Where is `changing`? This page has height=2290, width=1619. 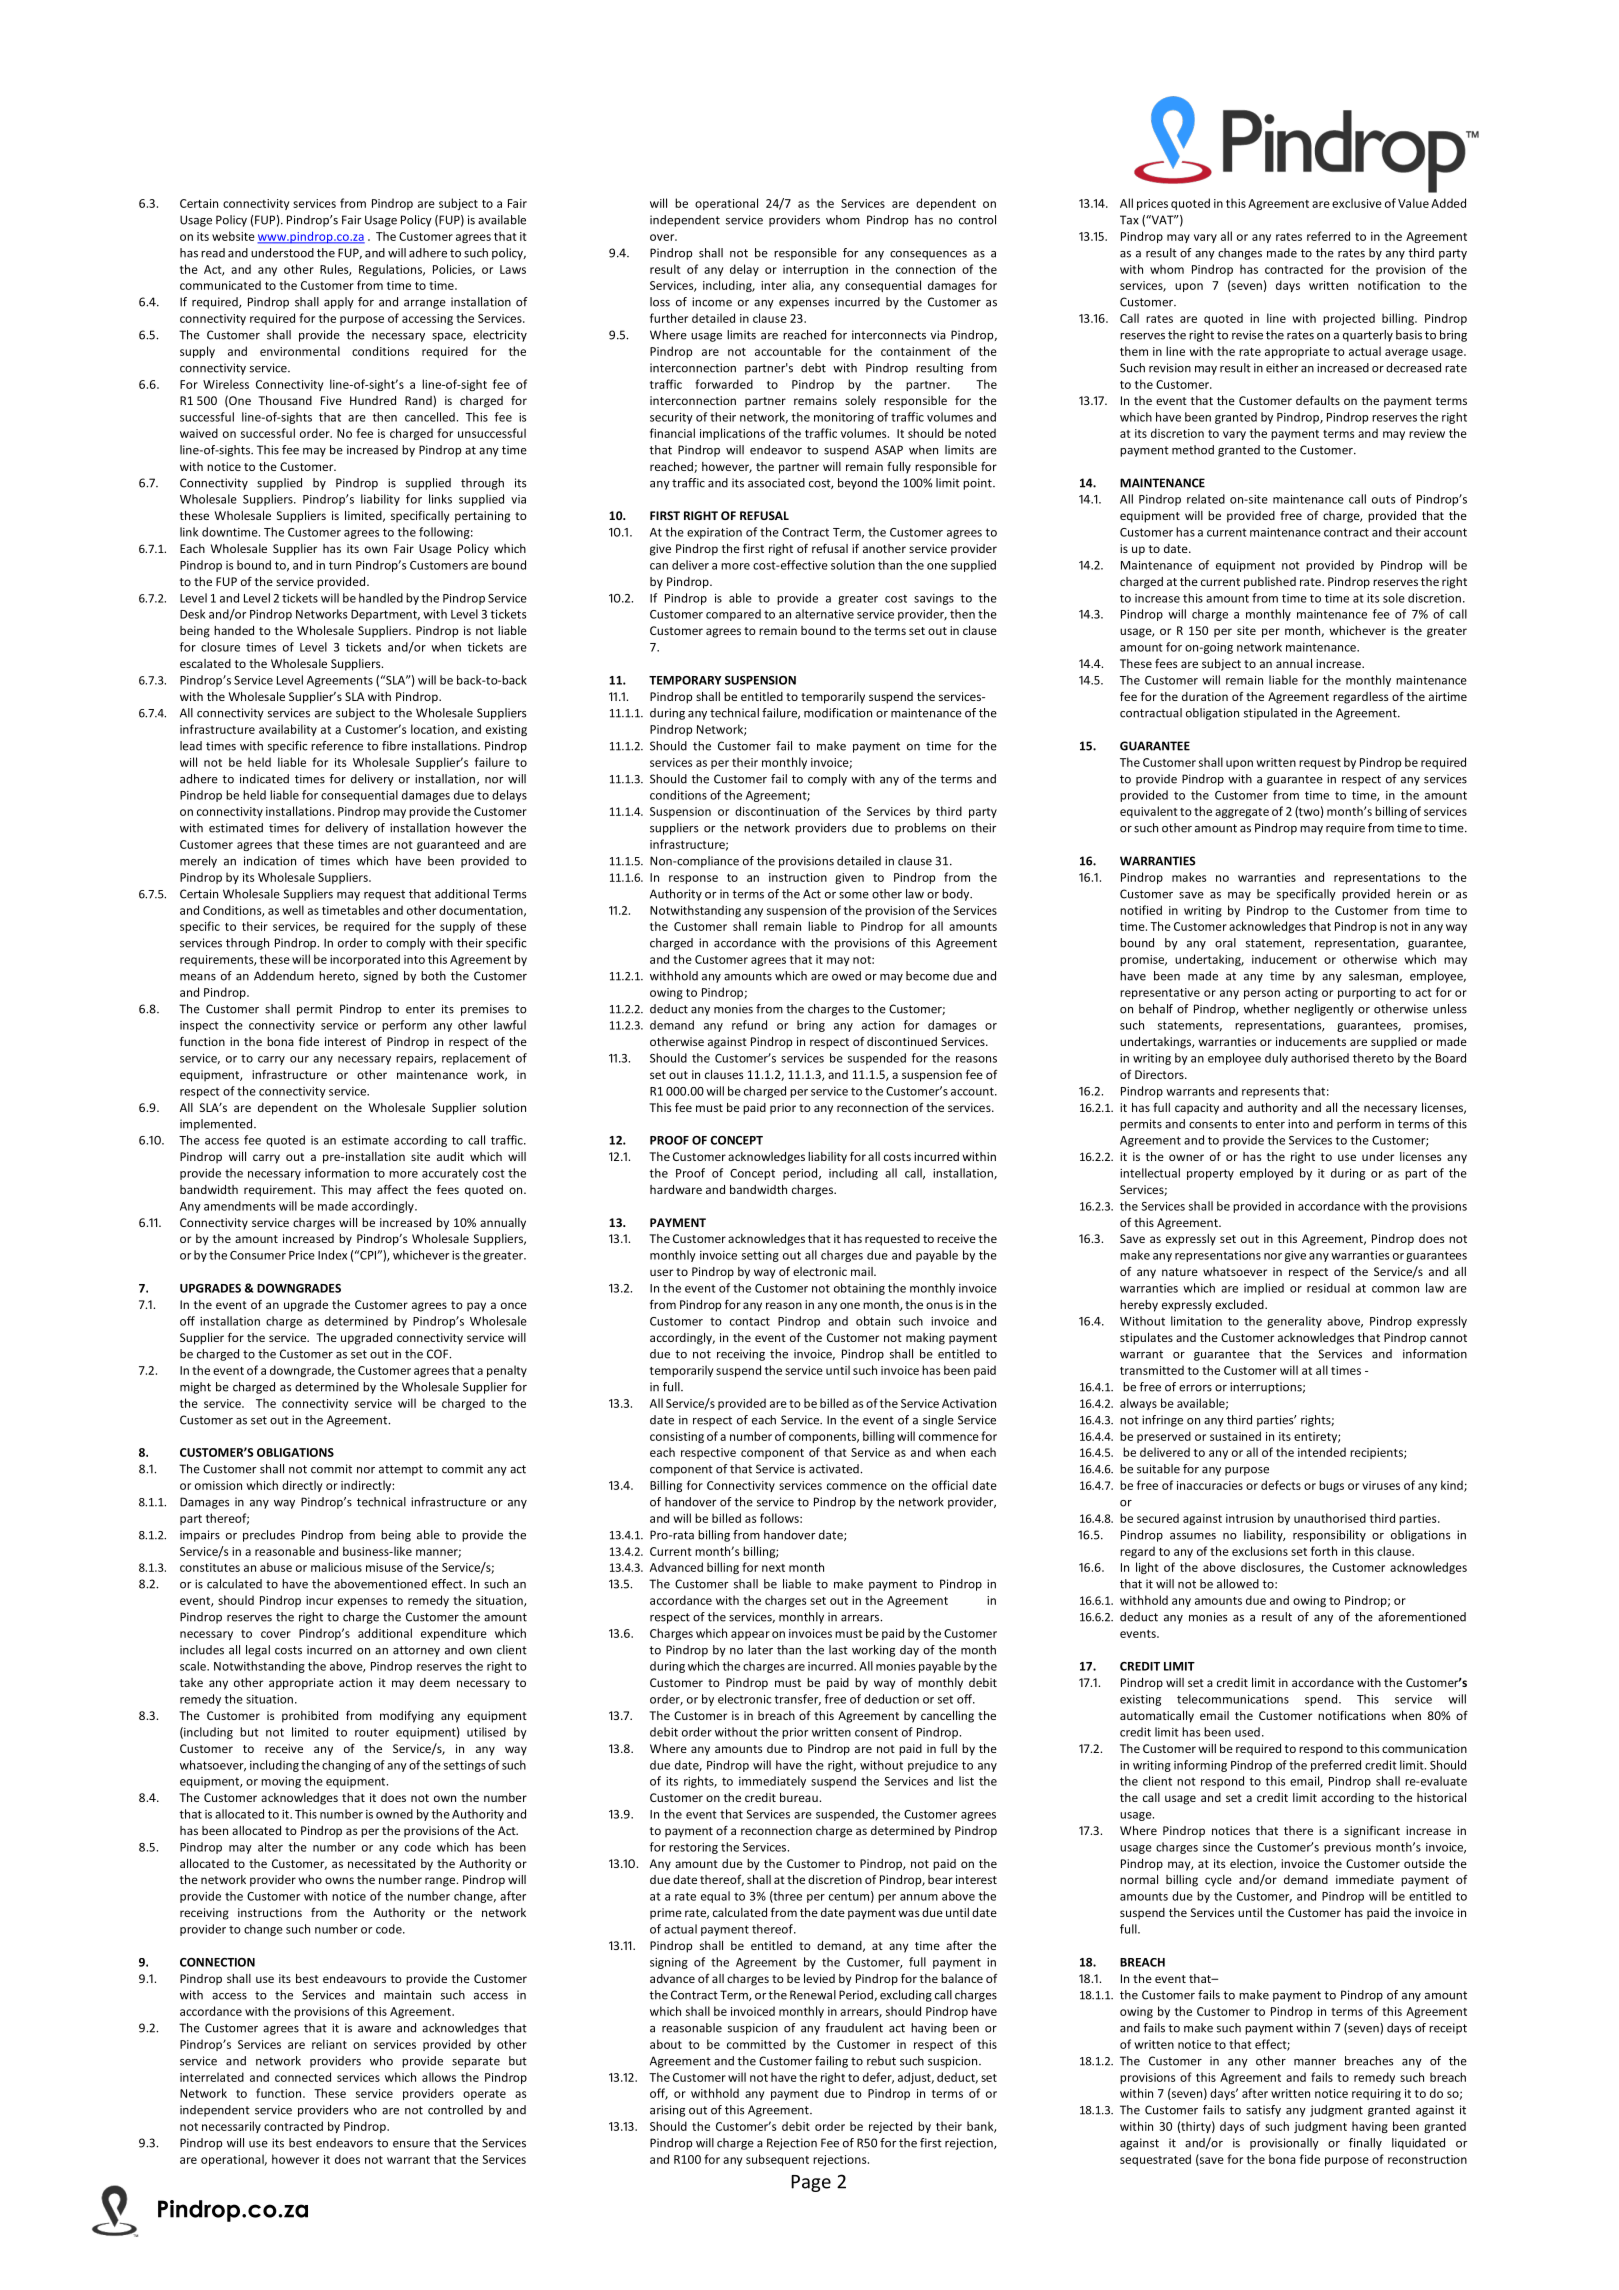 changing is located at coordinates (346, 1766).
